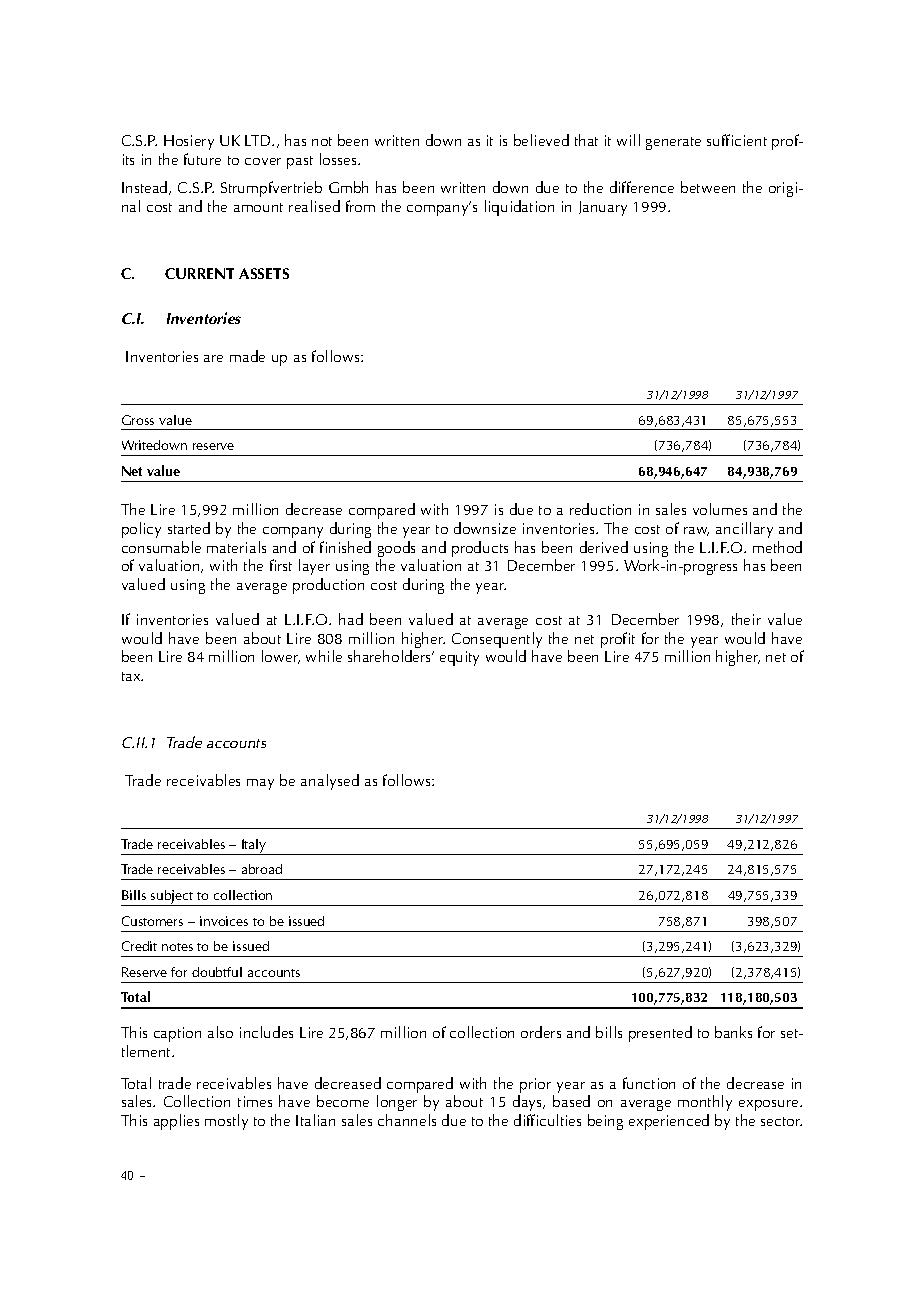 The width and height of the image is (924, 1308). What do you see at coordinates (247, 356) in the image?
I see `made` at bounding box center [247, 356].
